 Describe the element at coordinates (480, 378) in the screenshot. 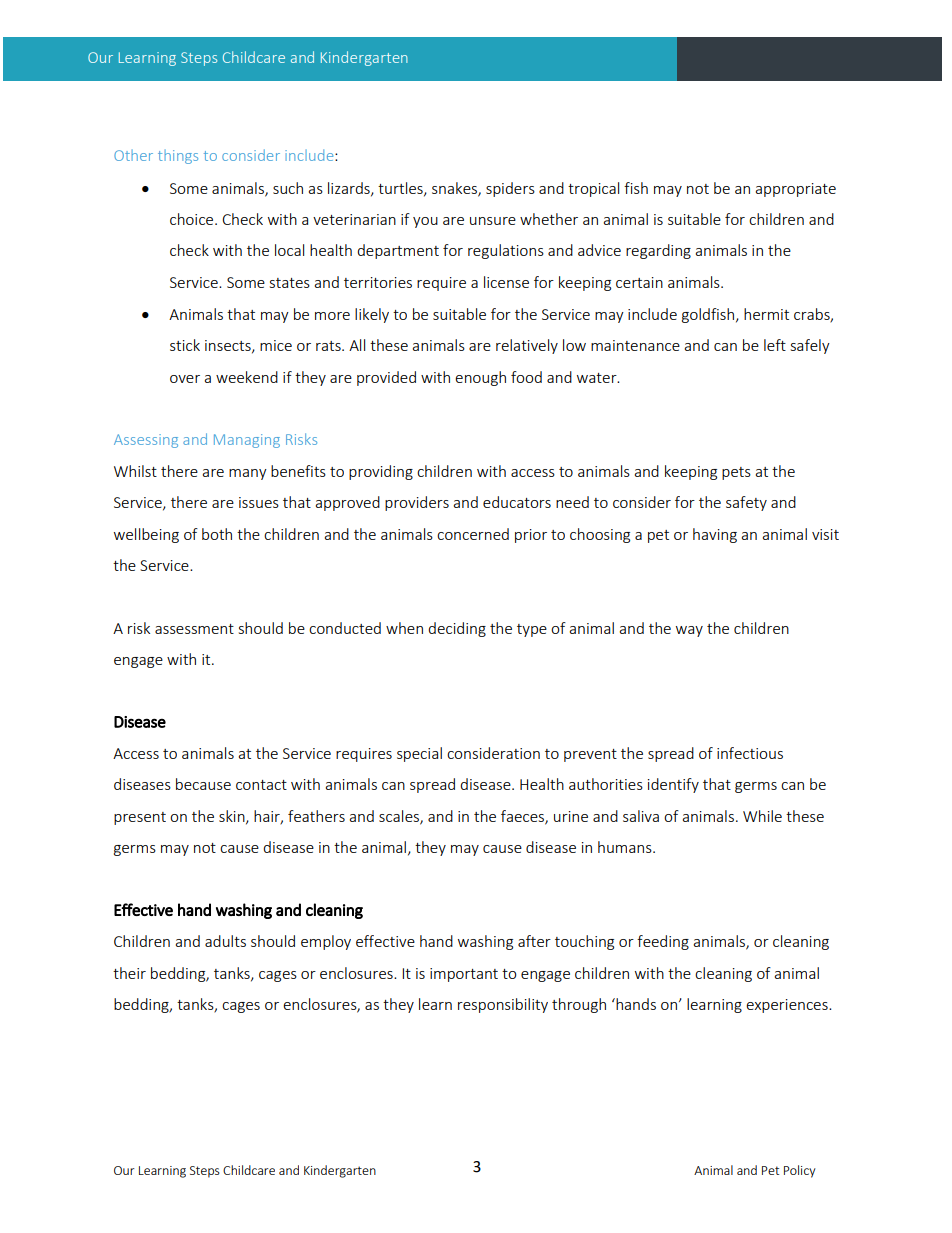

I see `enough` at that location.
